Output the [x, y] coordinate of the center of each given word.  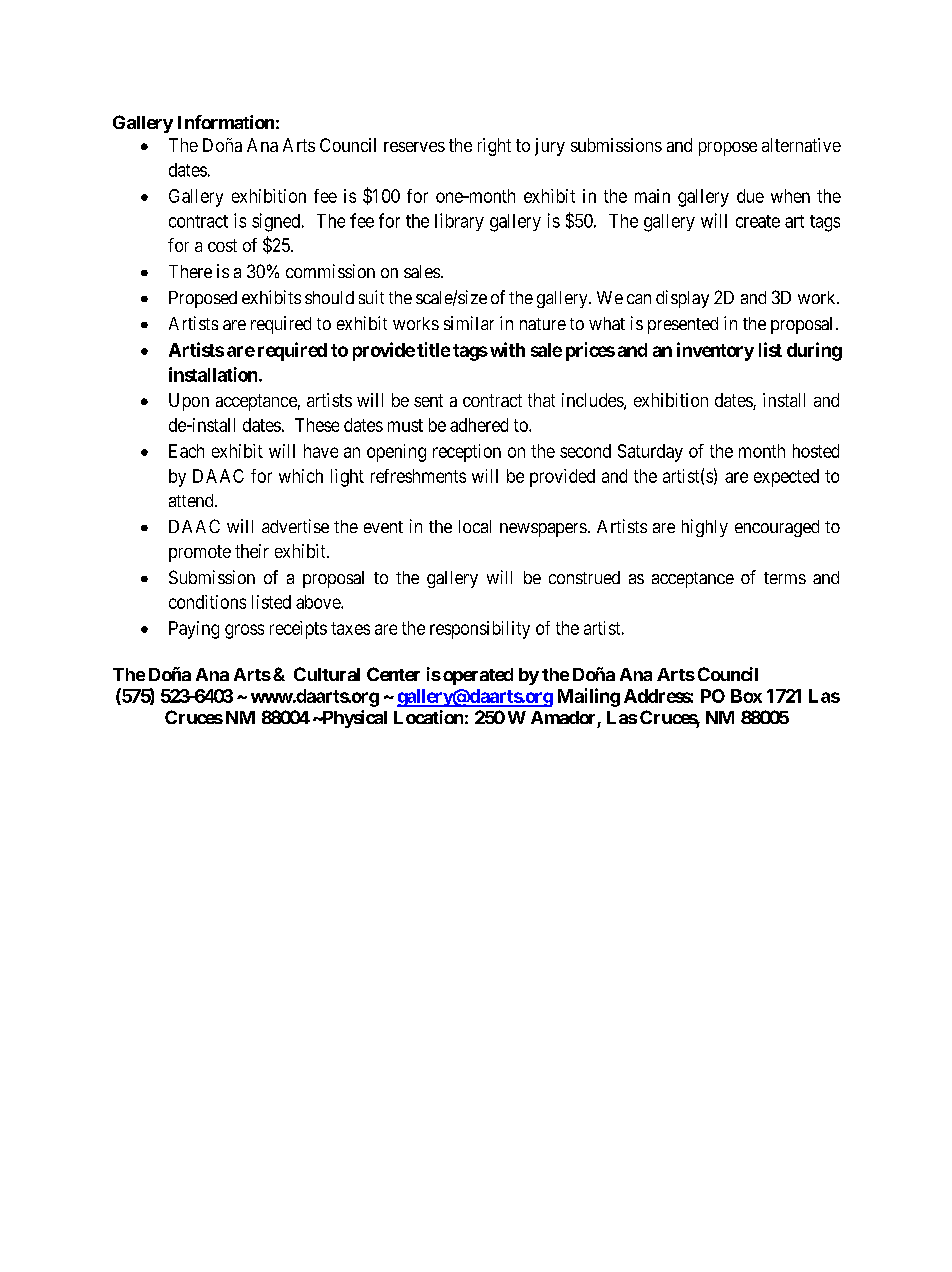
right [494, 147]
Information [226, 122]
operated [478, 676]
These [317, 425]
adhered [479, 425]
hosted [816, 451]
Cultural [327, 674]
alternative [801, 145]
